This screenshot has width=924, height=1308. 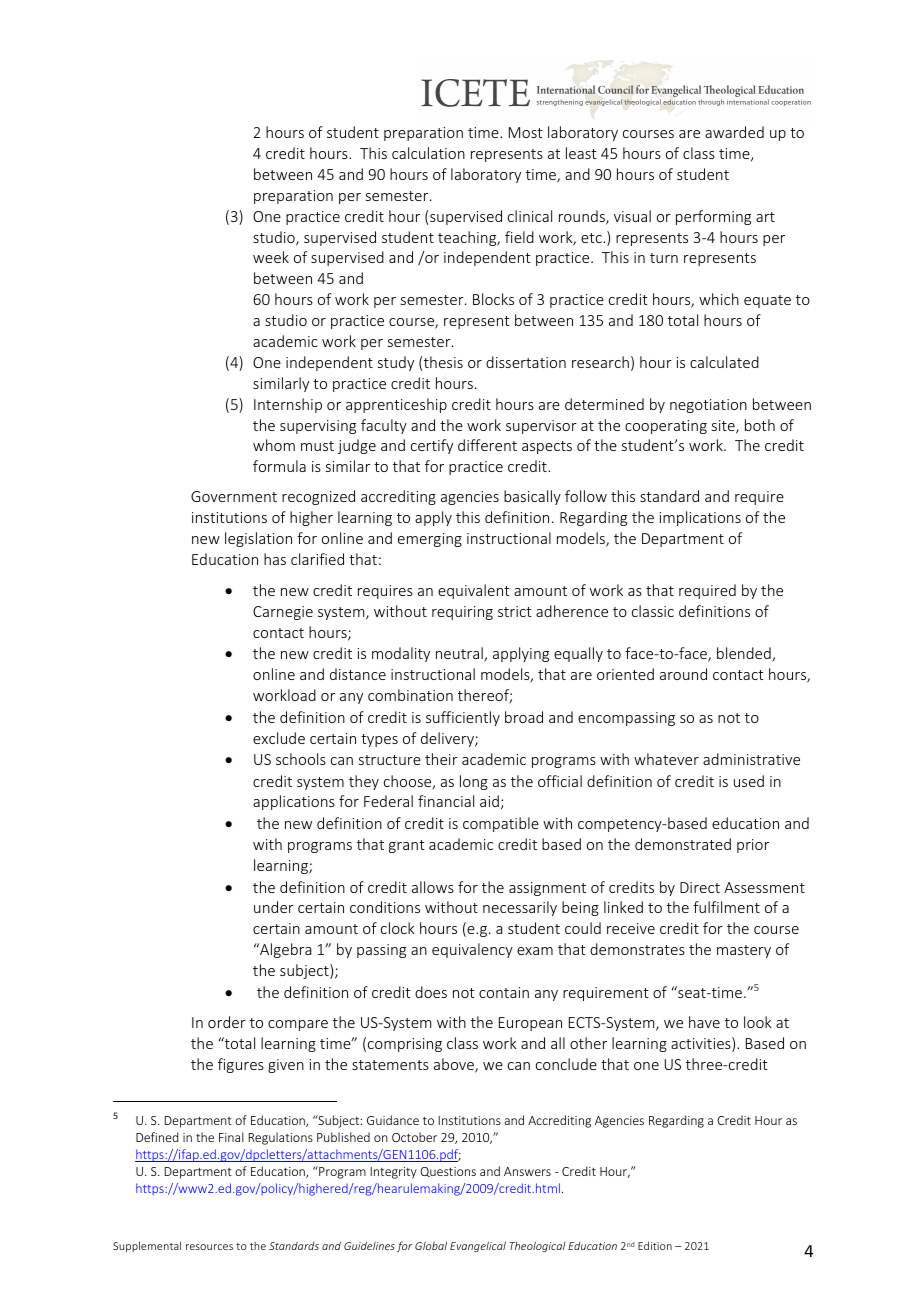 What do you see at coordinates (446, 801) in the screenshot?
I see `financial` at bounding box center [446, 801].
